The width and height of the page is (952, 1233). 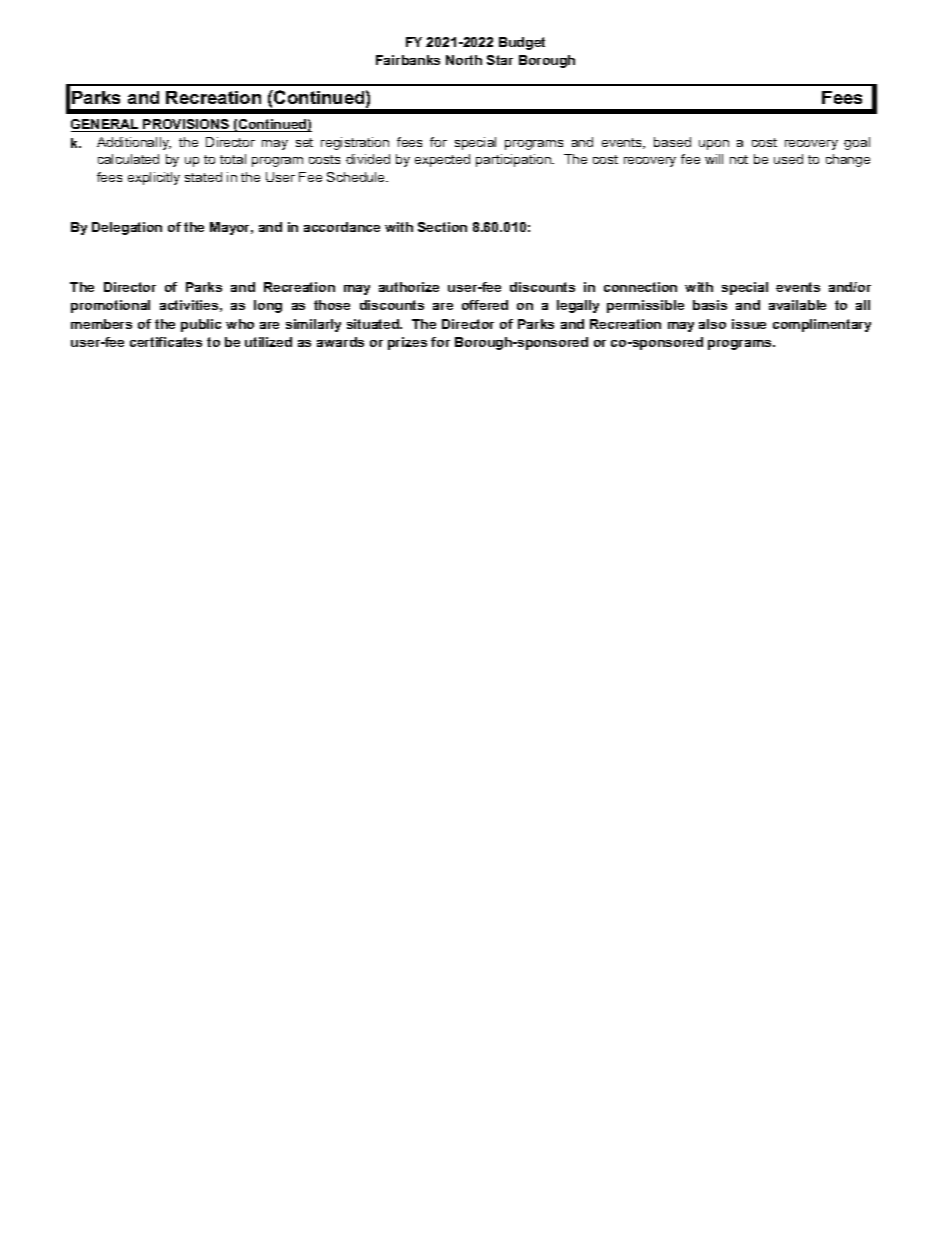 I want to click on issue, so click(x=749, y=324).
